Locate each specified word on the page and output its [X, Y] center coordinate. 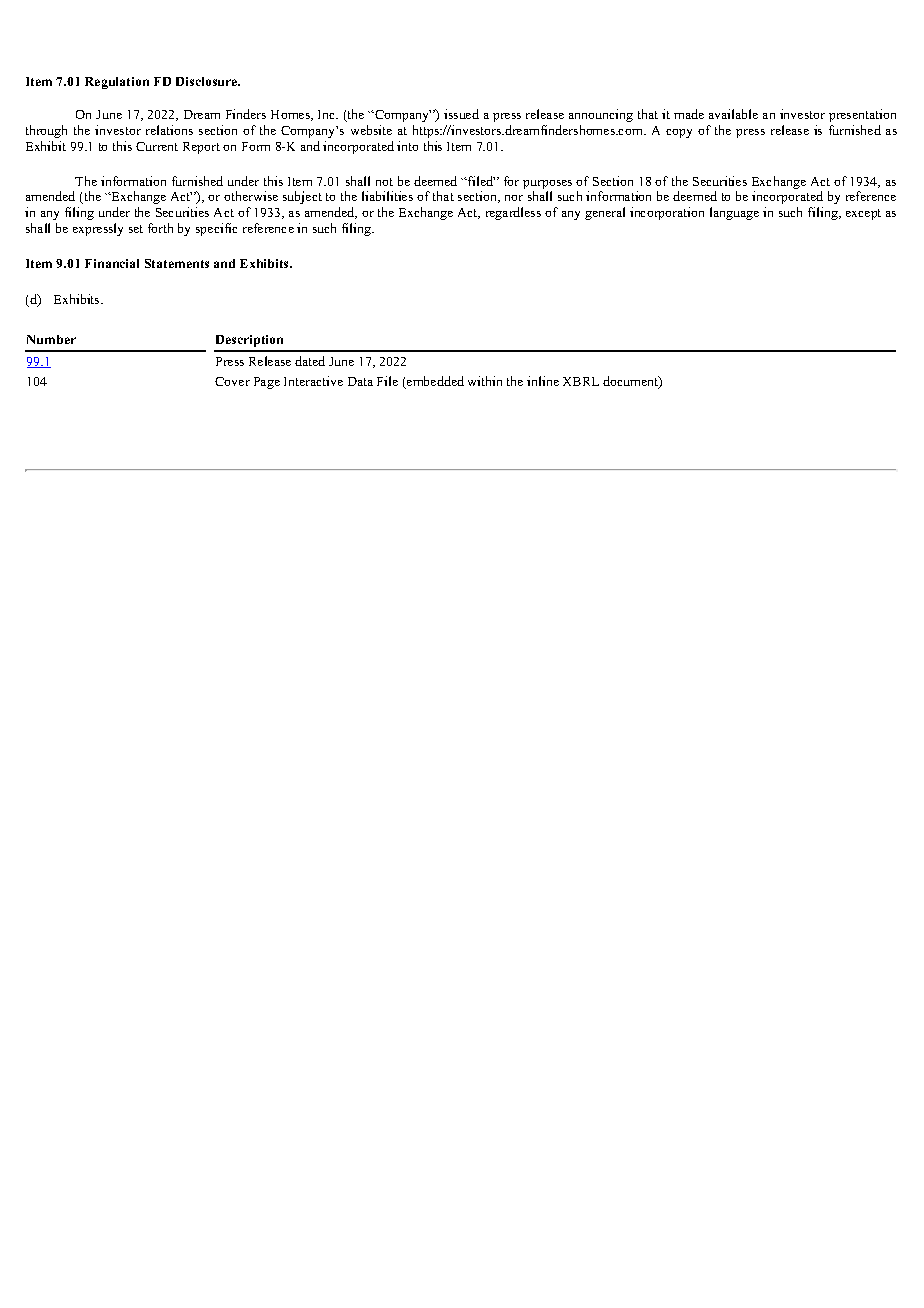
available [733, 114]
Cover [232, 381]
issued [461, 114]
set [136, 229]
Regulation [117, 83]
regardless [513, 213]
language [734, 213]
